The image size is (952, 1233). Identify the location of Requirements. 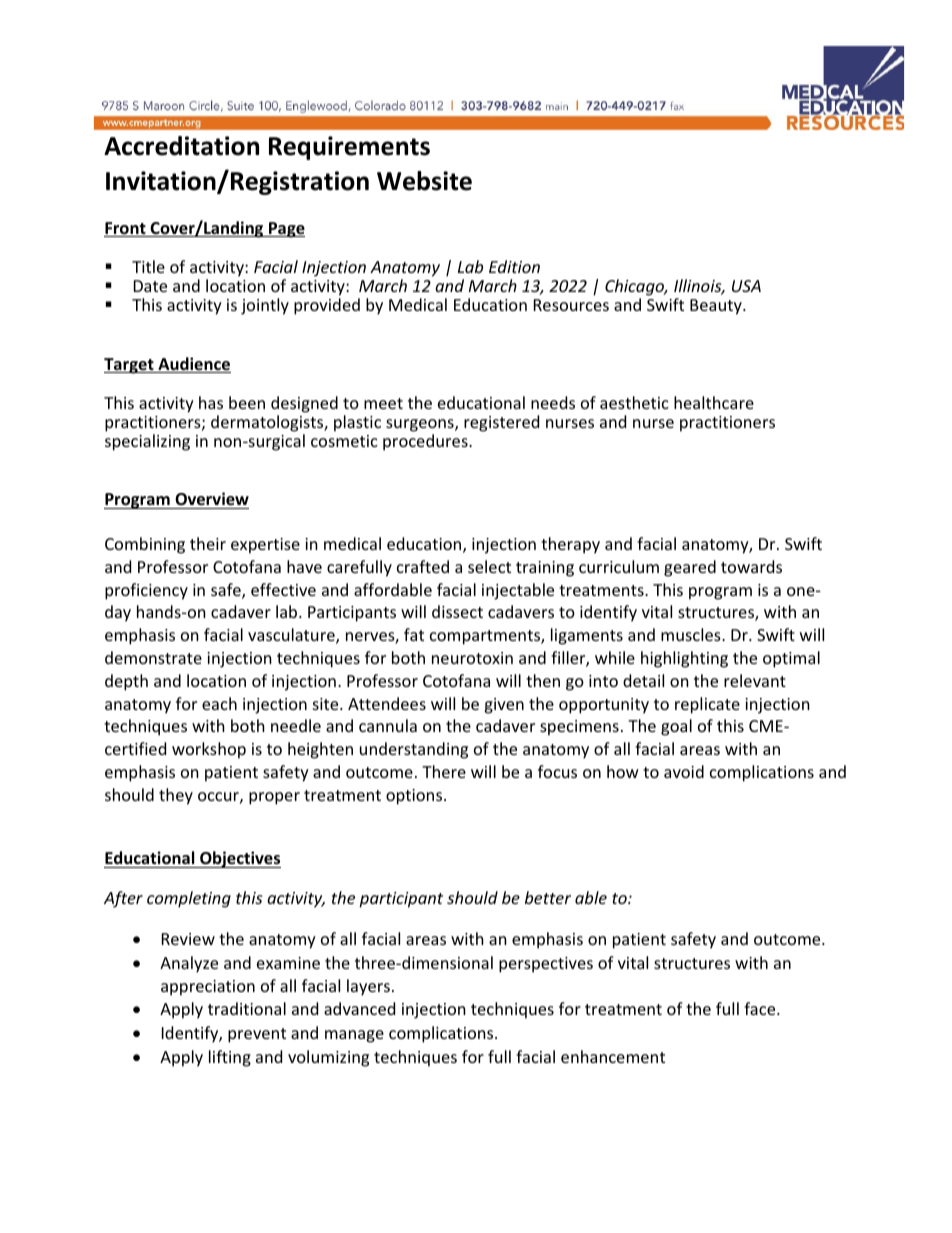
(349, 148).
